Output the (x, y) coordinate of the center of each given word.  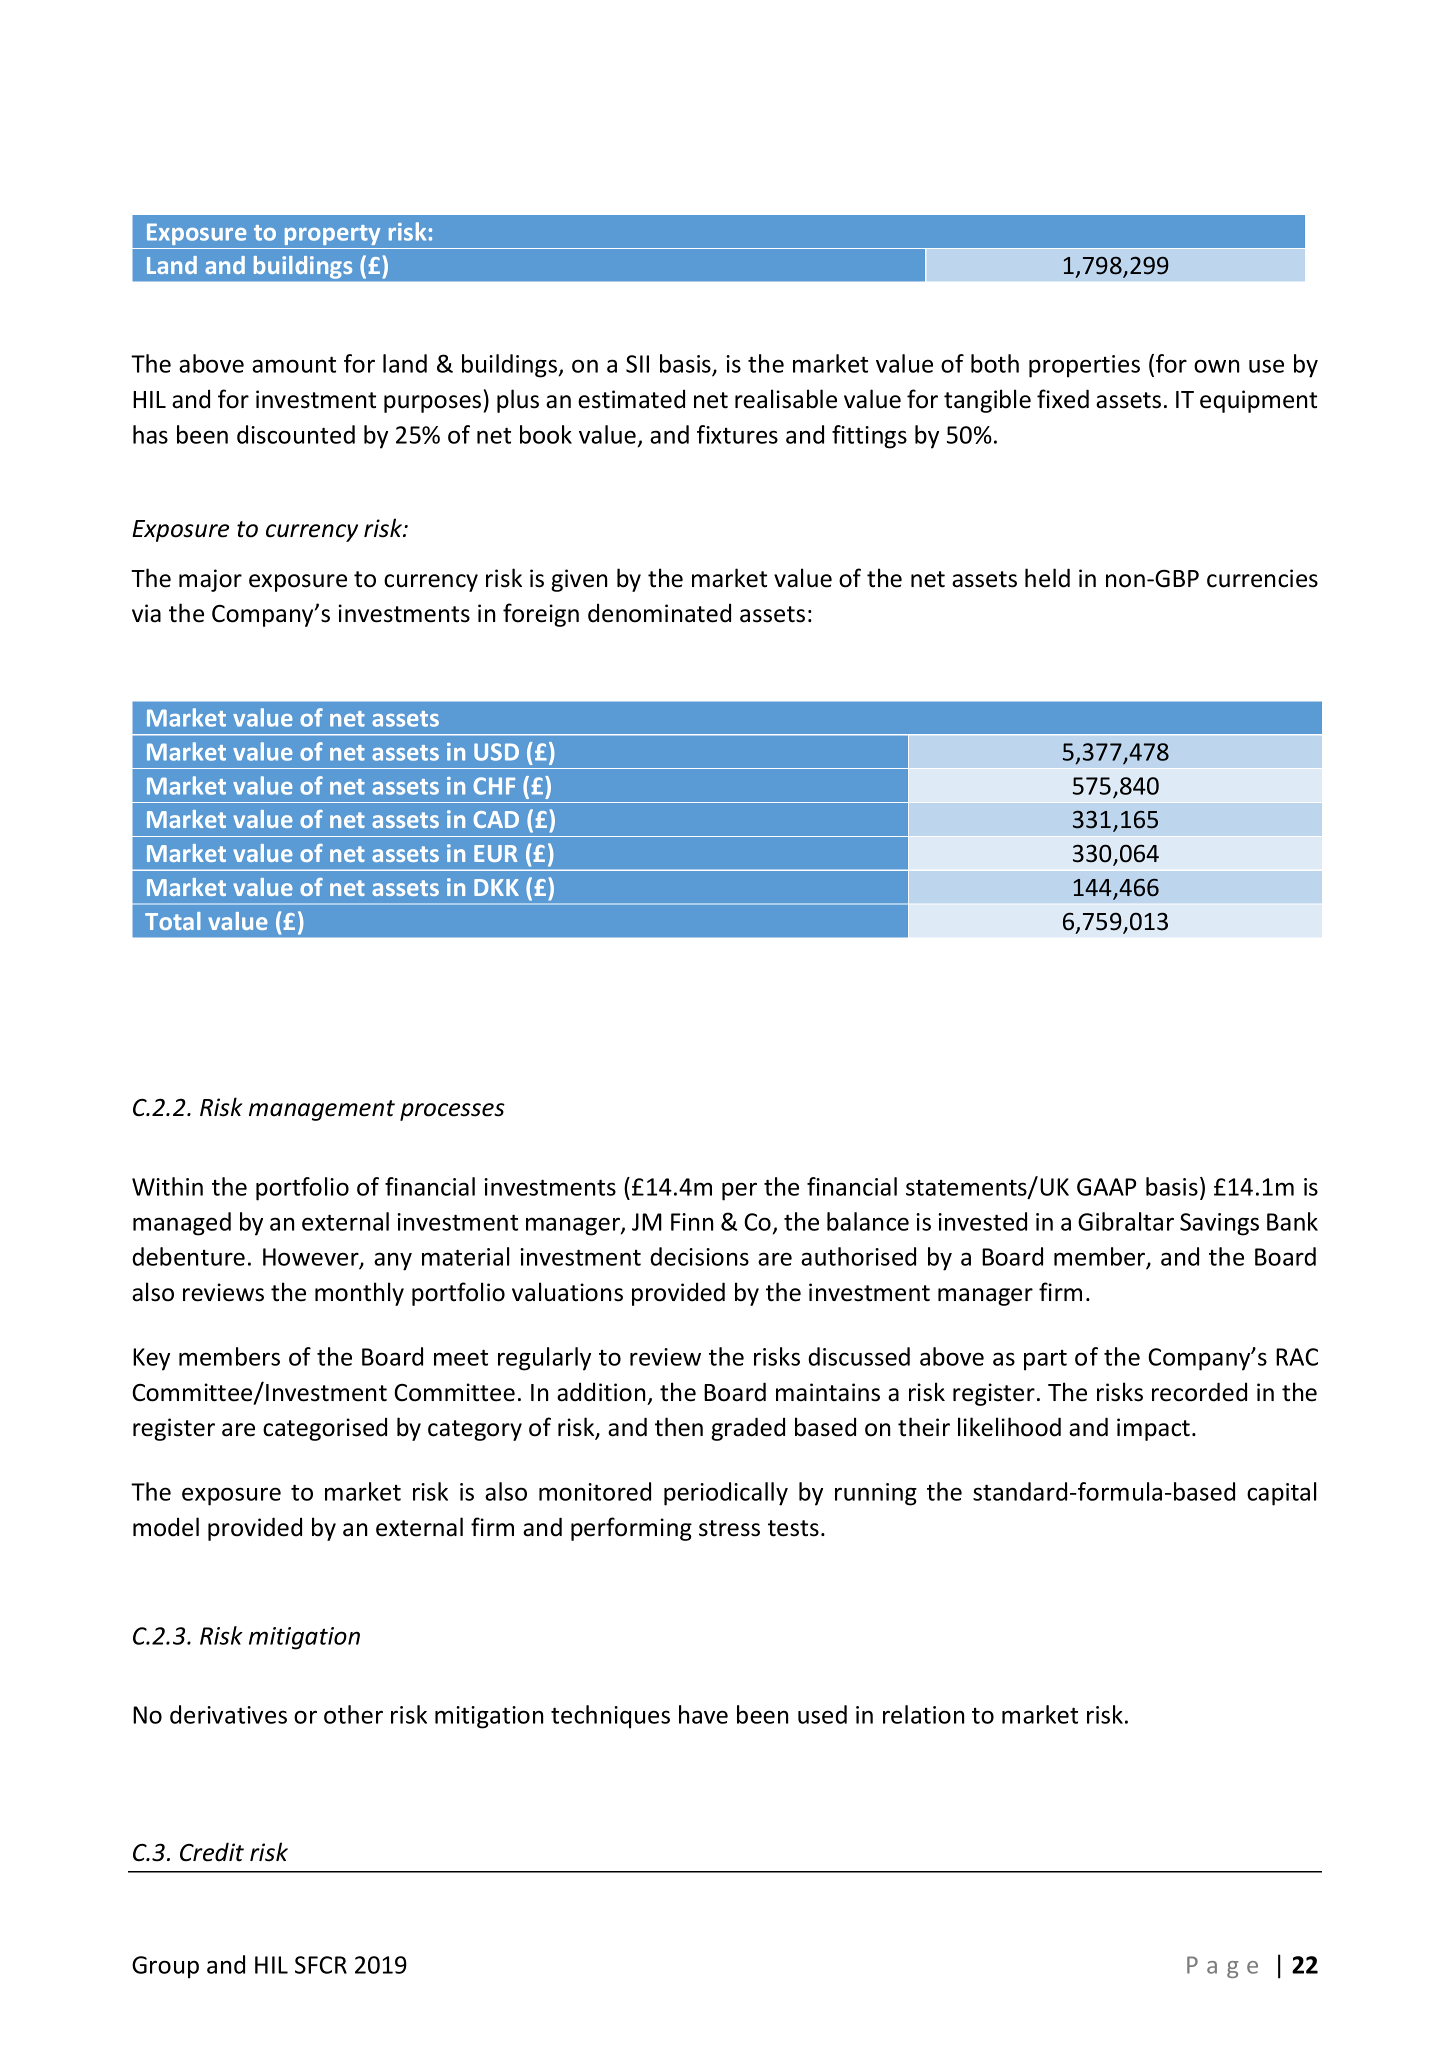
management (322, 1110)
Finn (692, 1222)
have (703, 1714)
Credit (212, 1852)
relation (923, 1714)
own (1216, 366)
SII (637, 364)
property (332, 235)
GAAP (1106, 1187)
